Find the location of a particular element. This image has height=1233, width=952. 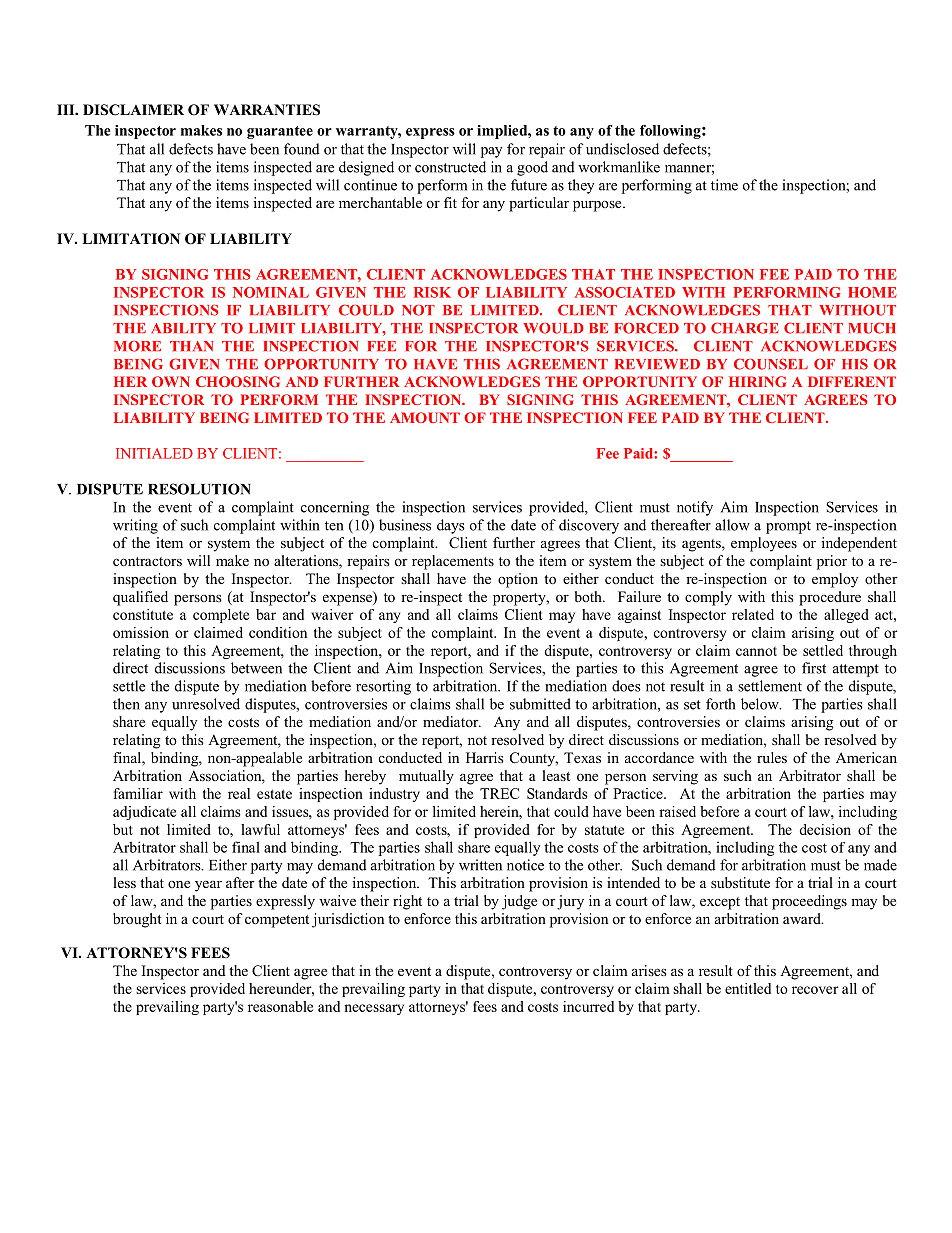

pay is located at coordinates (491, 152).
